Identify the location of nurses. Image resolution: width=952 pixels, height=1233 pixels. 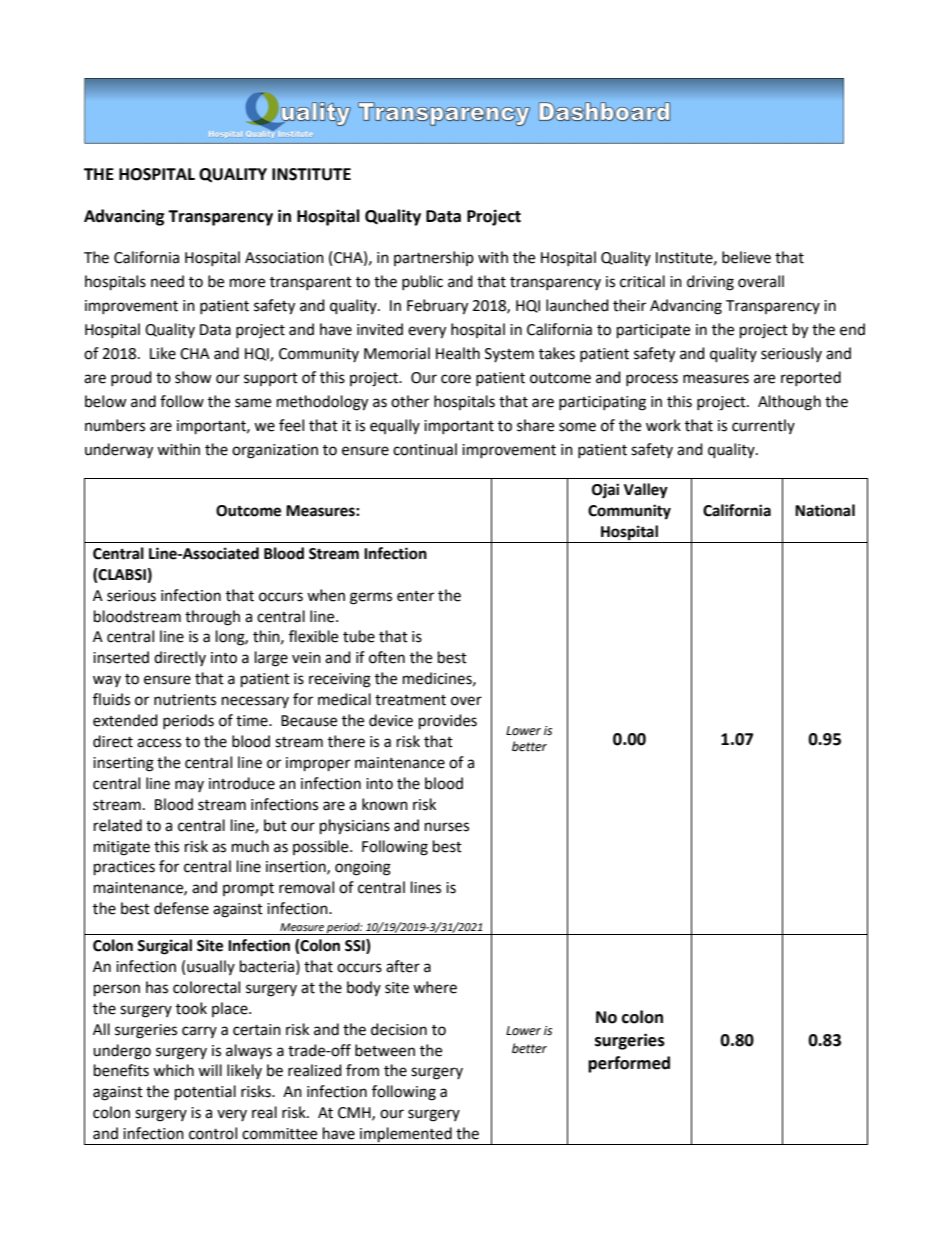
(447, 827).
